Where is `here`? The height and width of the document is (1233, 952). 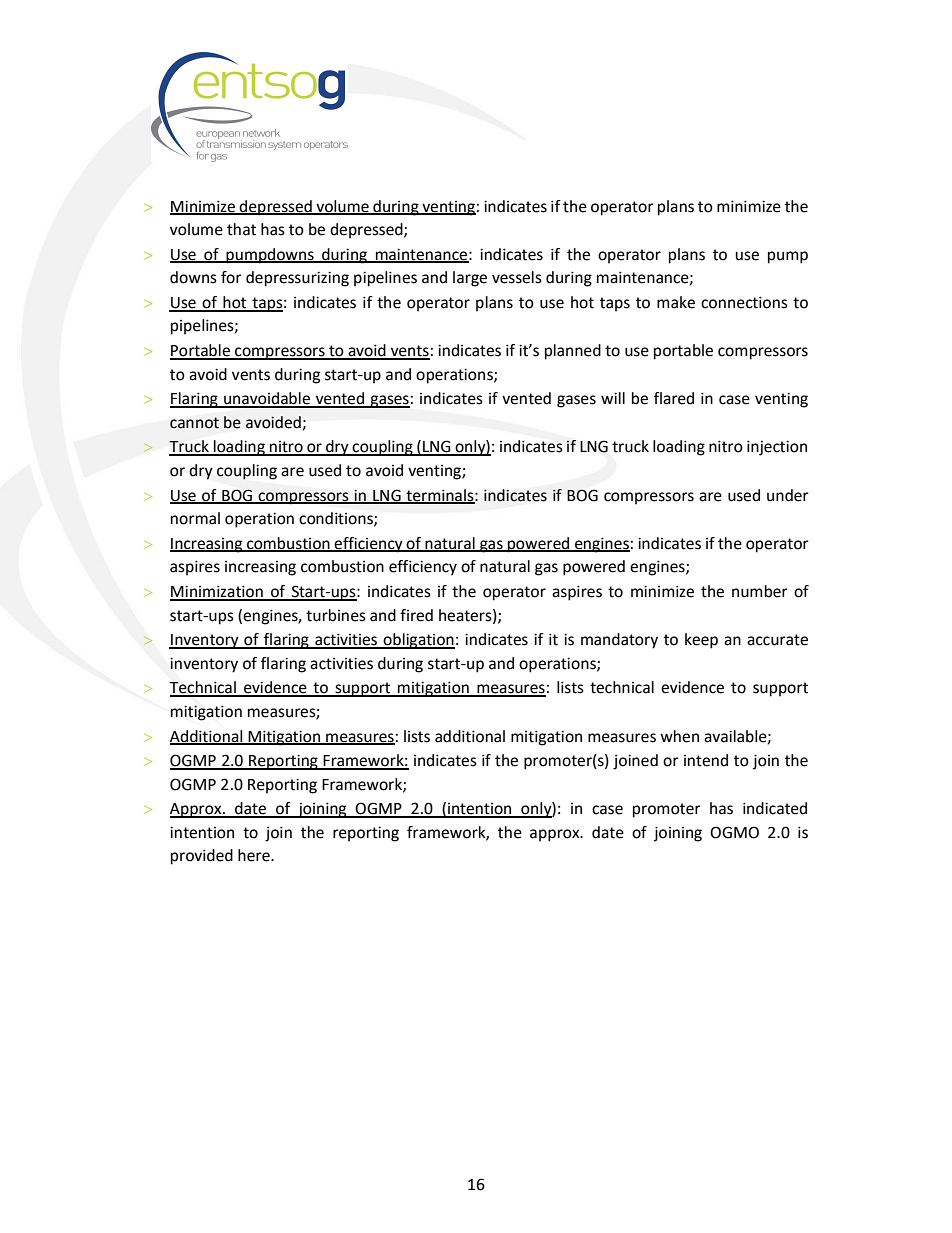 here is located at coordinates (255, 855).
